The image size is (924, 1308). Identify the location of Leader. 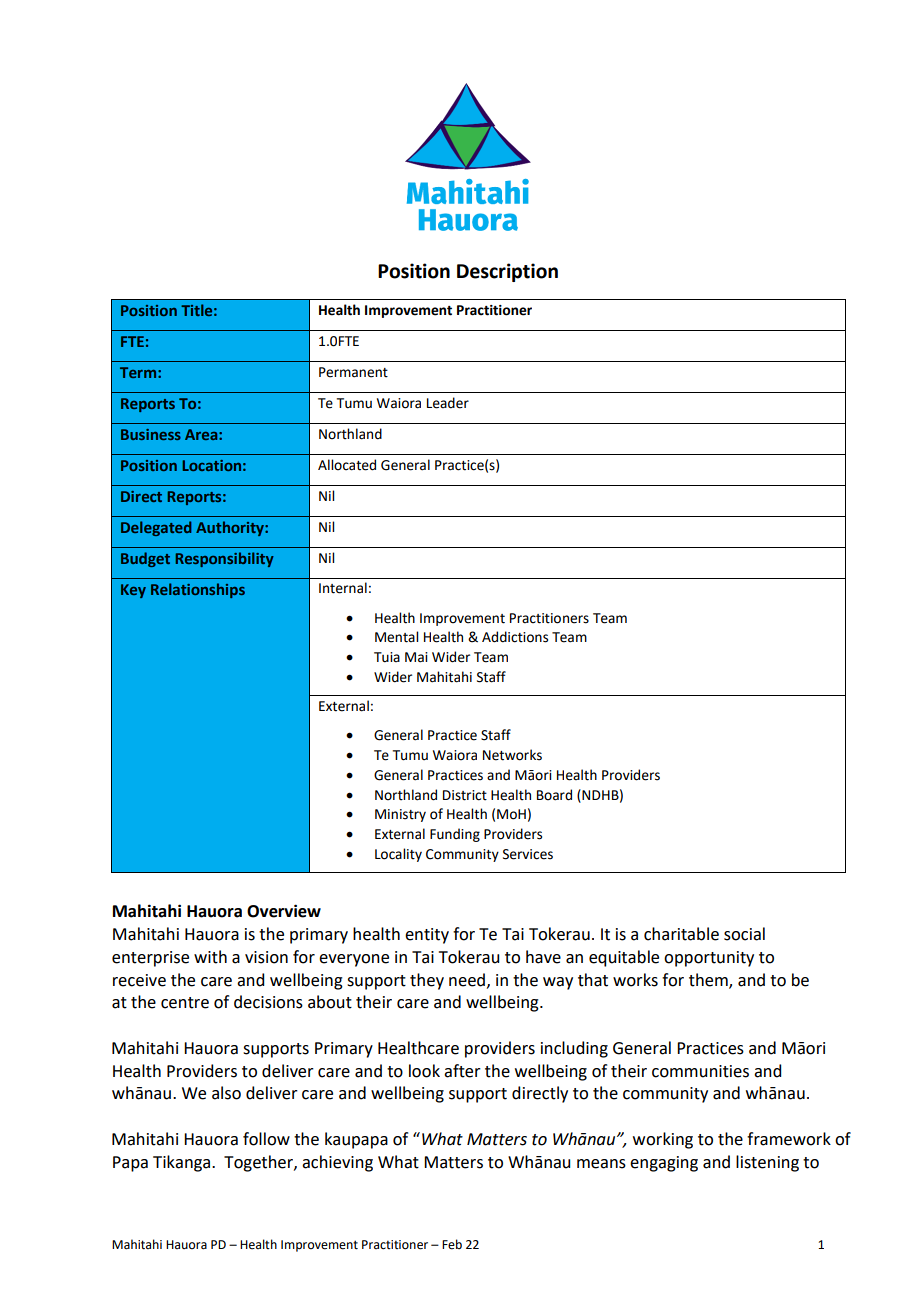
(448, 403).
